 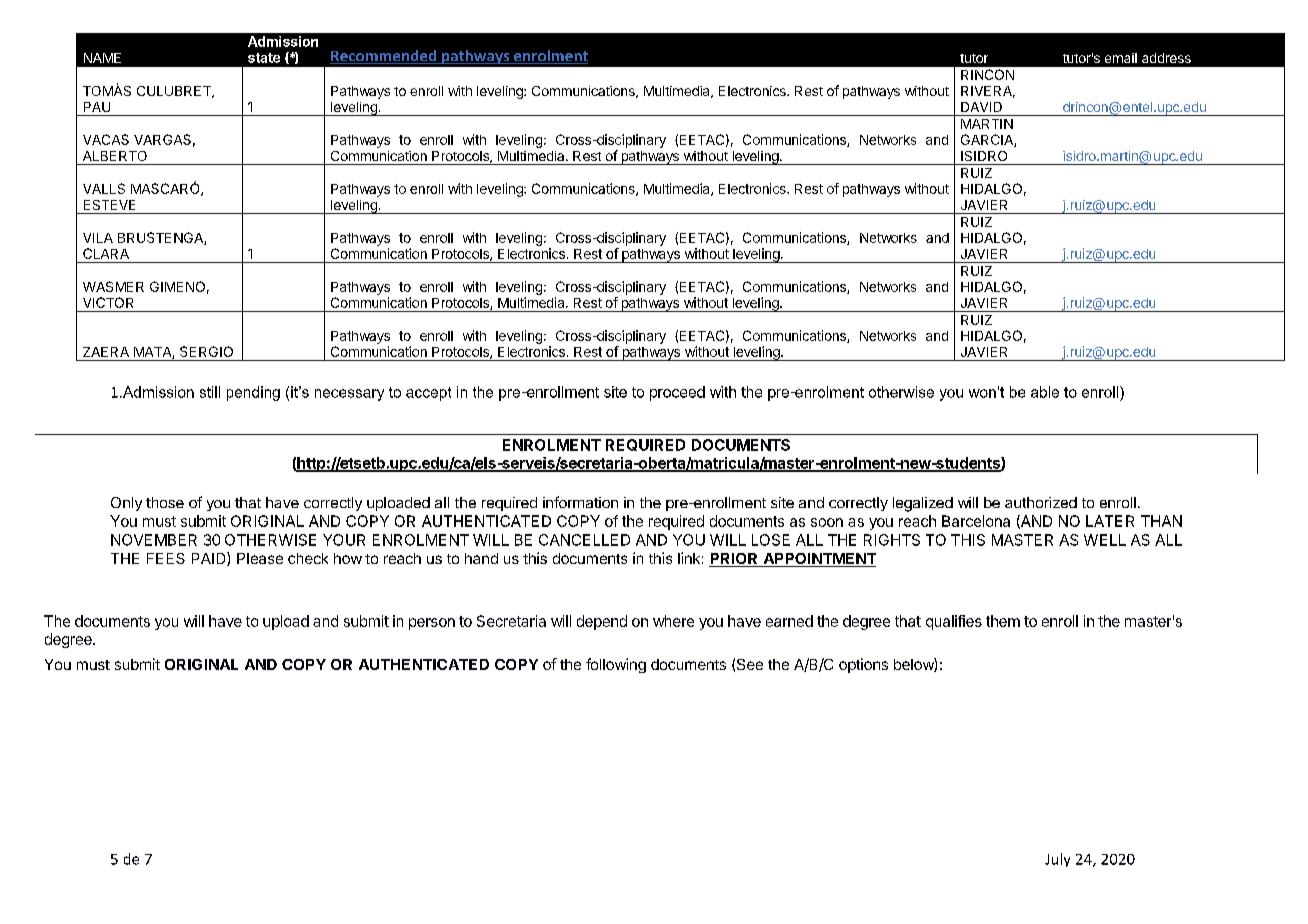 What do you see at coordinates (981, 107) in the screenshot?
I see `DAVID` at bounding box center [981, 107].
